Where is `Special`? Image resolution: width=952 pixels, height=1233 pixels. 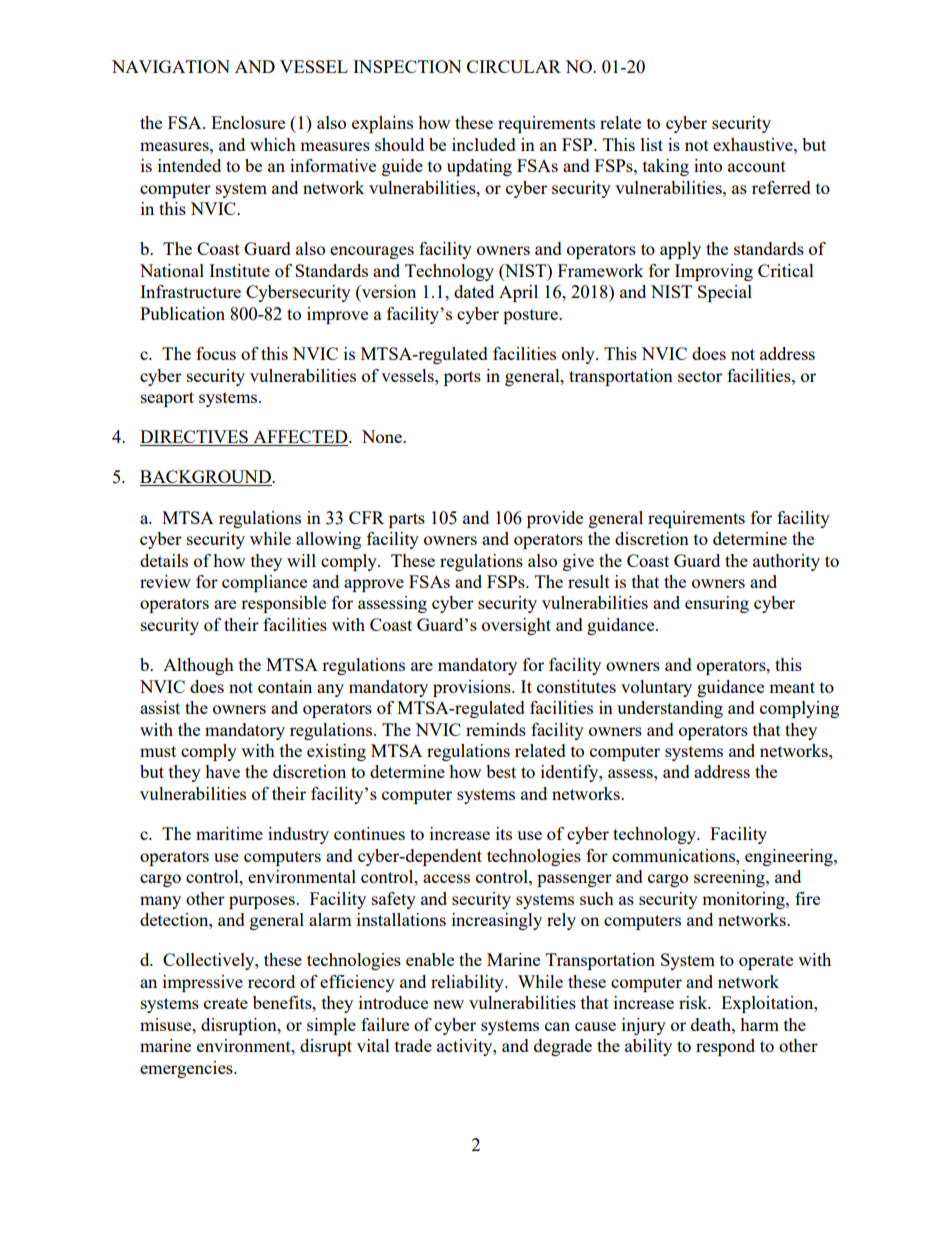
Special is located at coordinates (725, 293).
